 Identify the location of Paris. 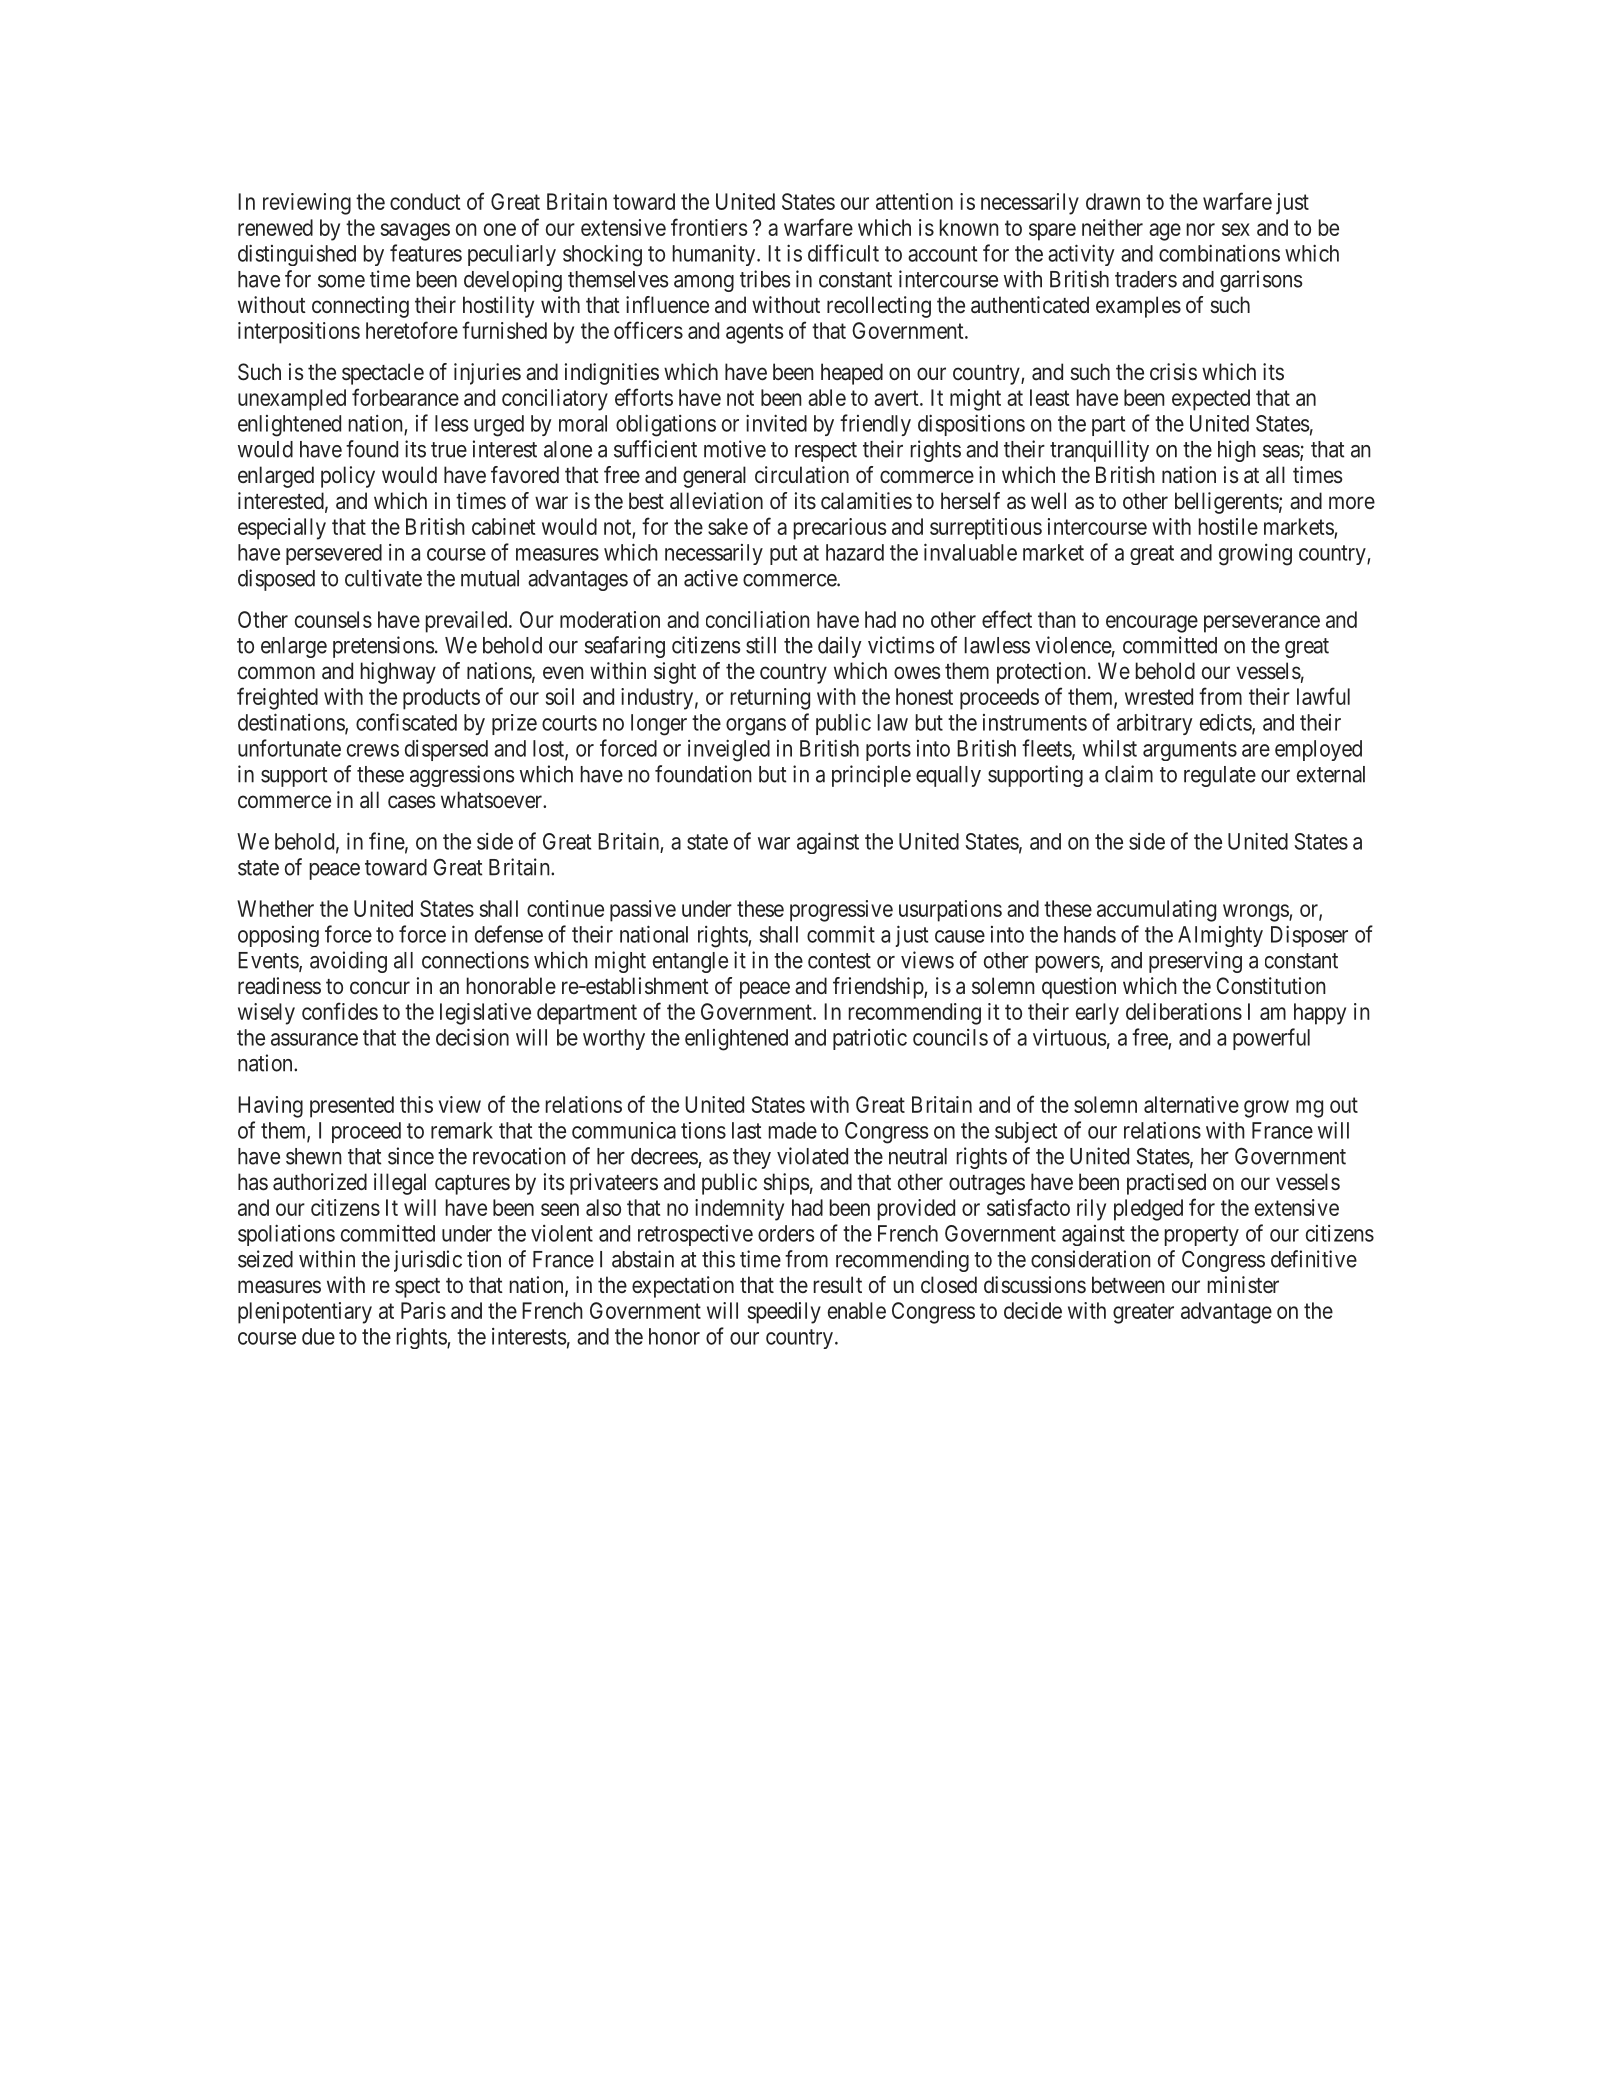
(423, 1310).
